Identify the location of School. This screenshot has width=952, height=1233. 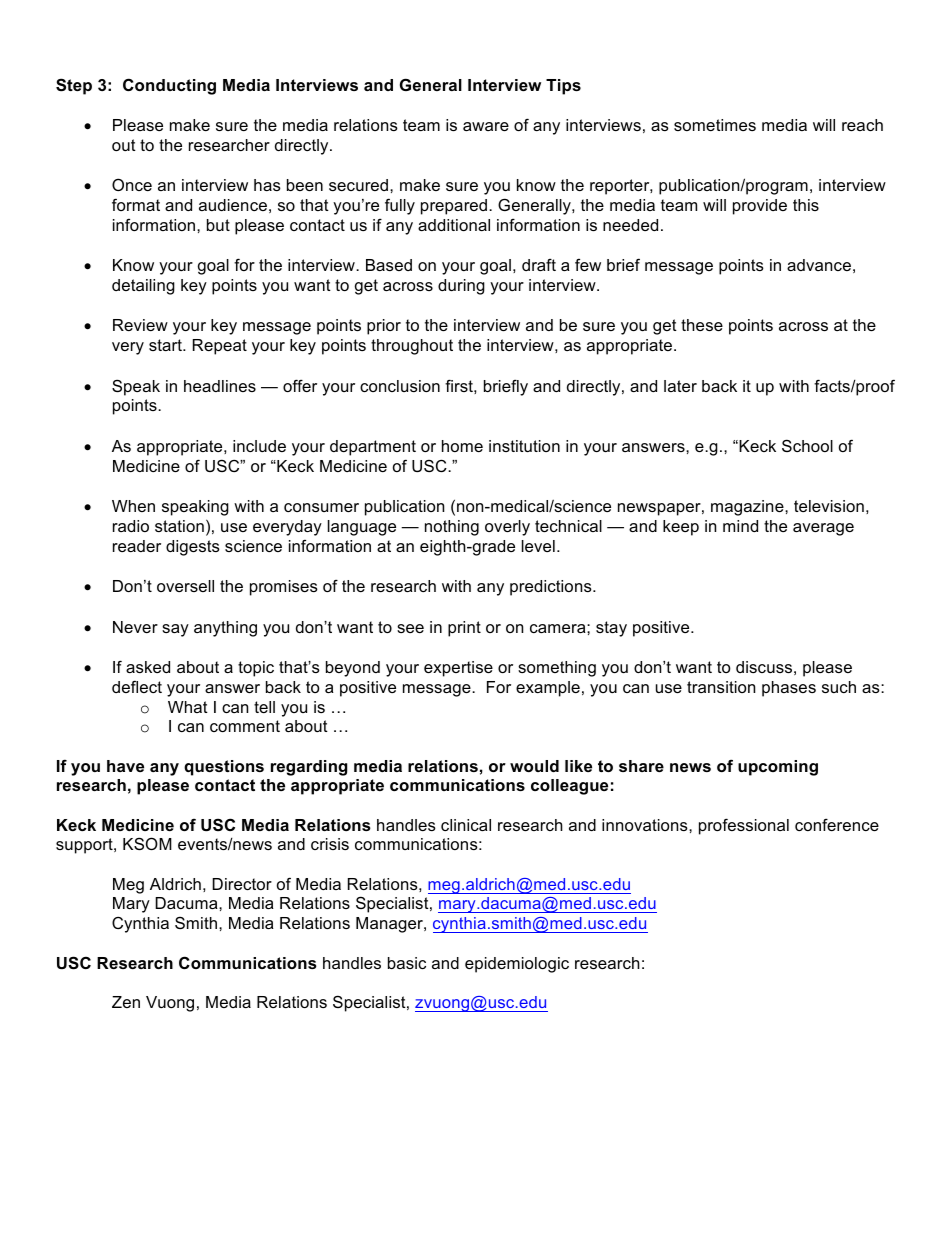
(807, 445).
